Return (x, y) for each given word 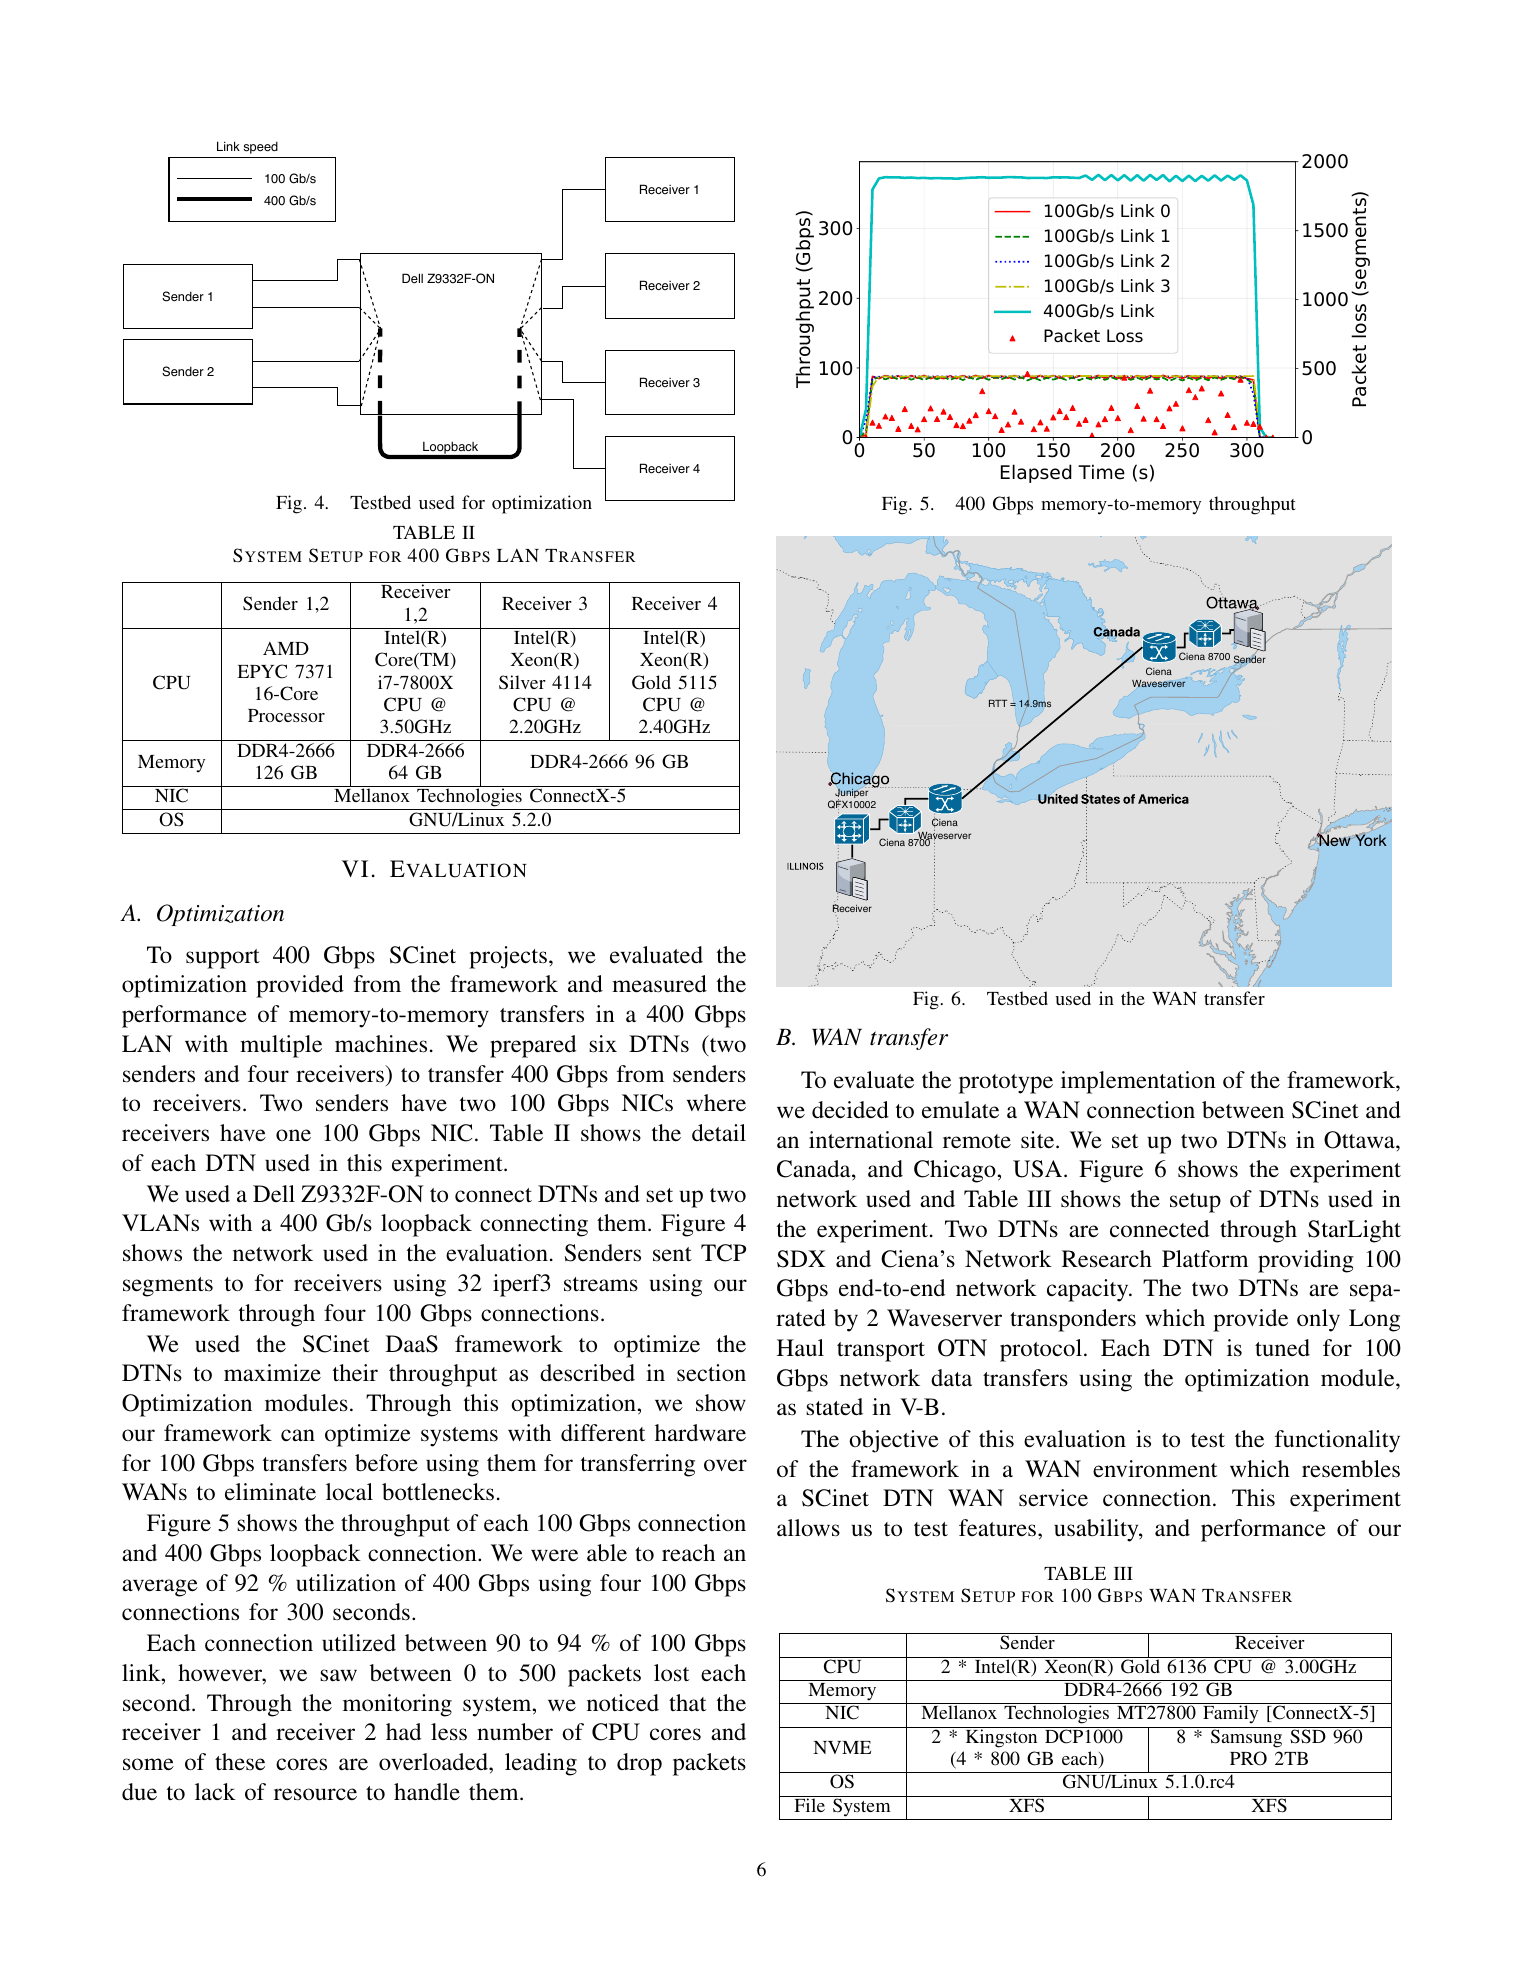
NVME (842, 1747)
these (240, 1762)
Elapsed (1036, 473)
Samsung (1246, 1737)
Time (1101, 472)
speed (260, 147)
